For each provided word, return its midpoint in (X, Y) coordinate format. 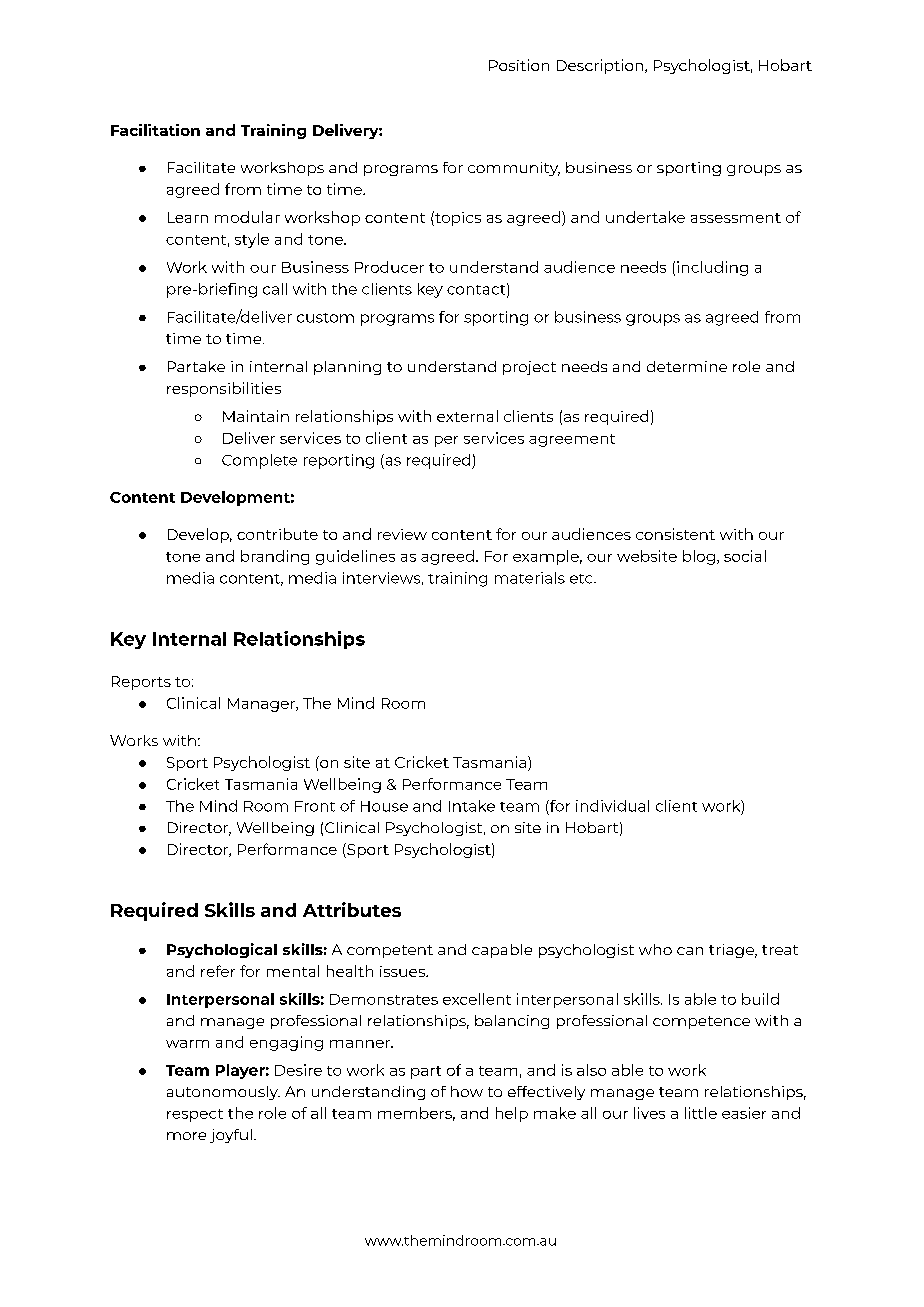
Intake (472, 806)
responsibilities (224, 389)
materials (530, 578)
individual (612, 806)
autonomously (223, 1093)
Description (601, 66)
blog (699, 557)
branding (275, 557)
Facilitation (155, 130)
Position (519, 65)
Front (315, 806)
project (529, 368)
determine (687, 366)
